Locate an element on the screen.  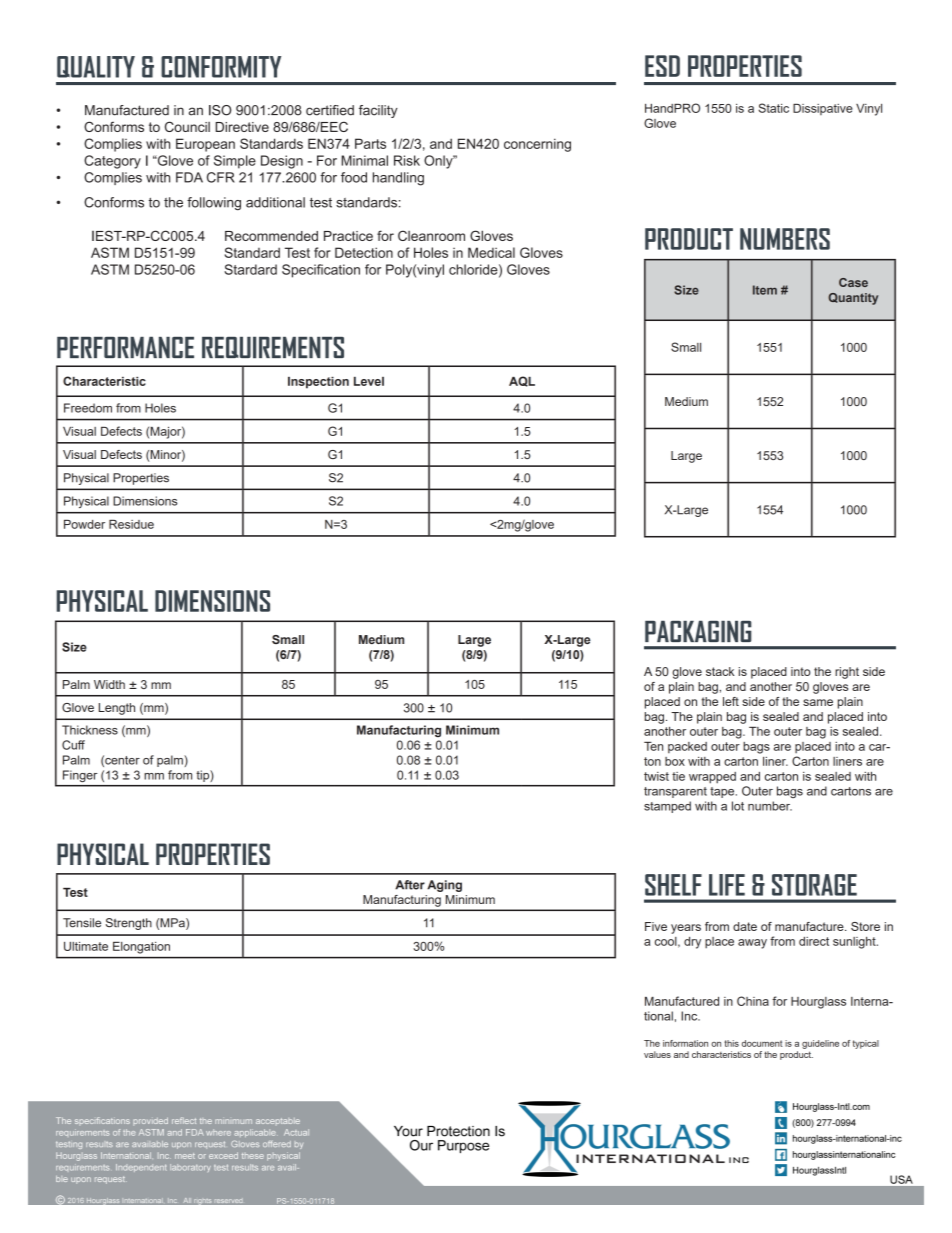
facility is located at coordinates (378, 111).
